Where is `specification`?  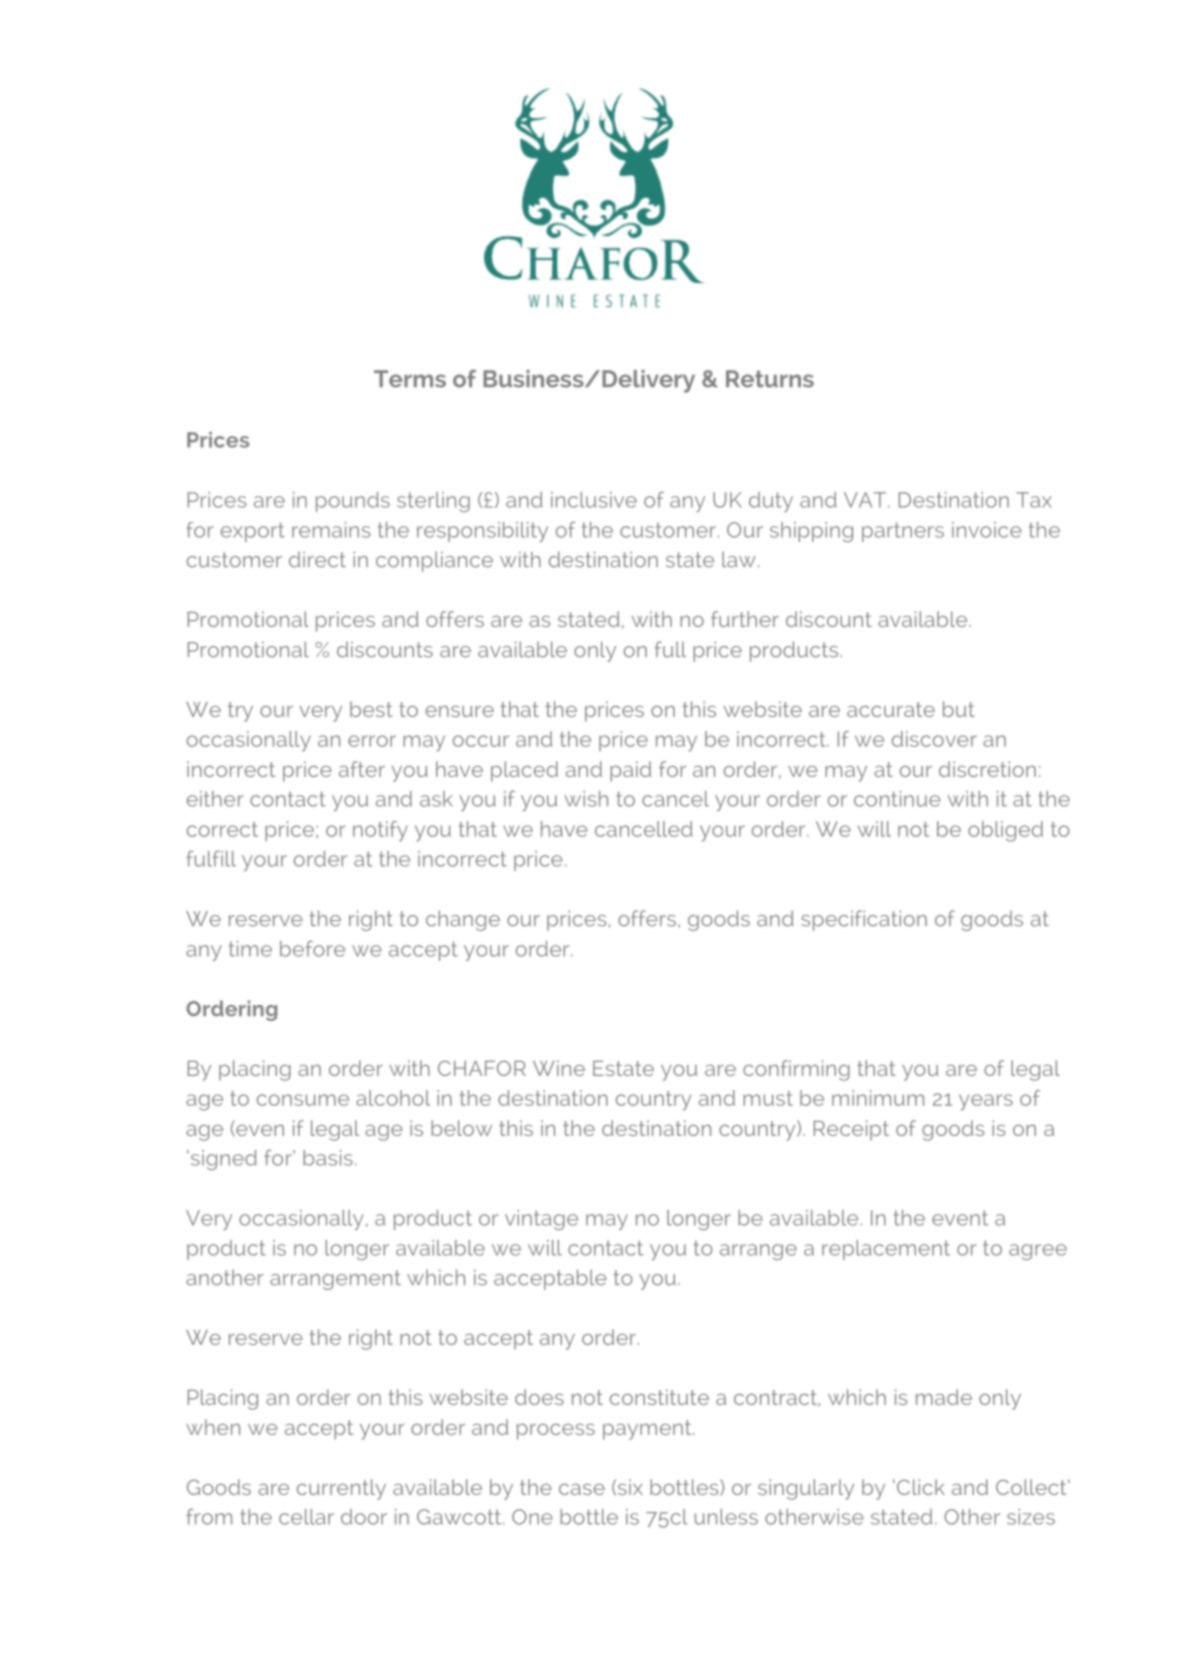 specification is located at coordinates (864, 920).
